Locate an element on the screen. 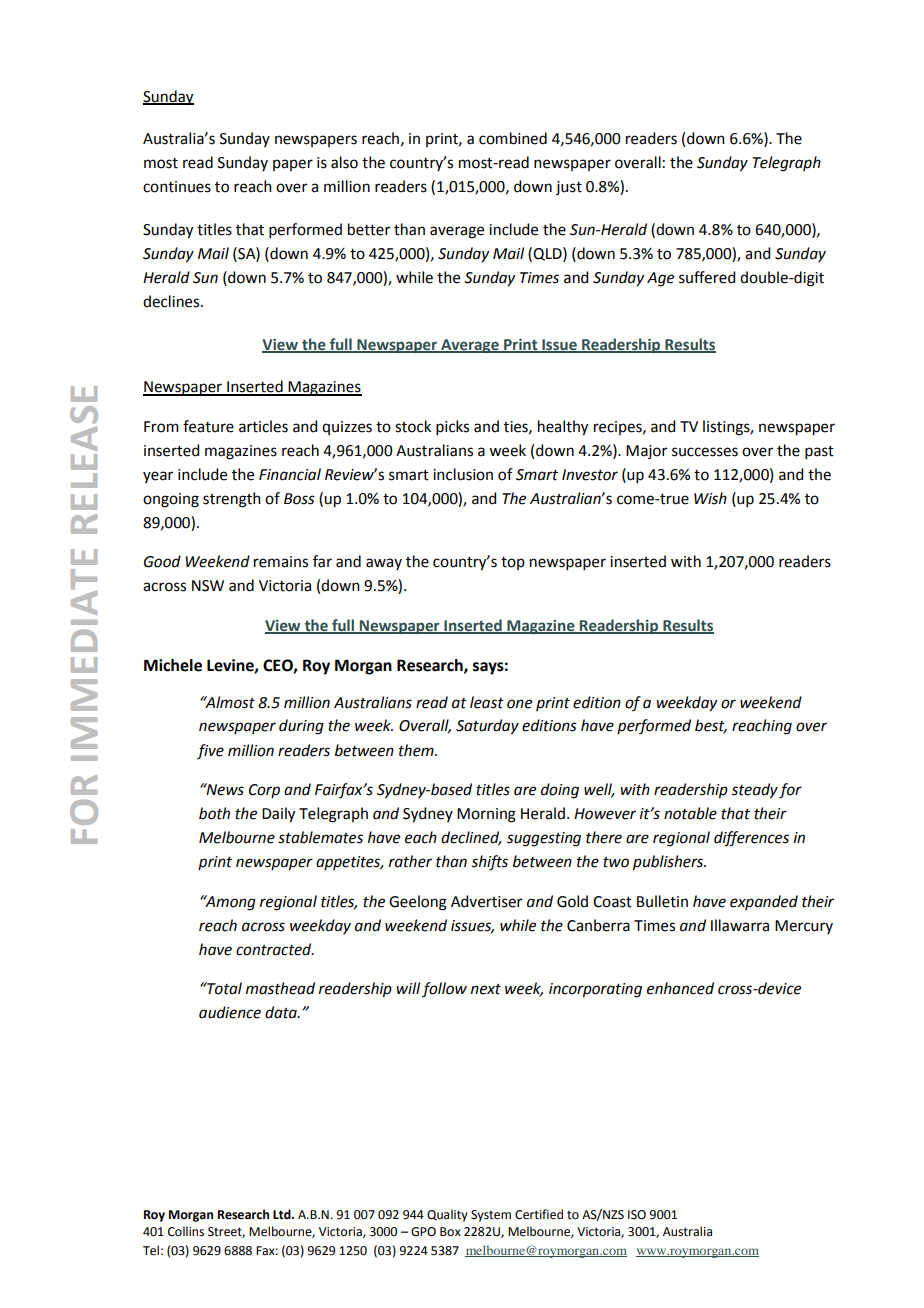 This screenshot has width=924, height=1308. combined is located at coordinates (513, 138).
